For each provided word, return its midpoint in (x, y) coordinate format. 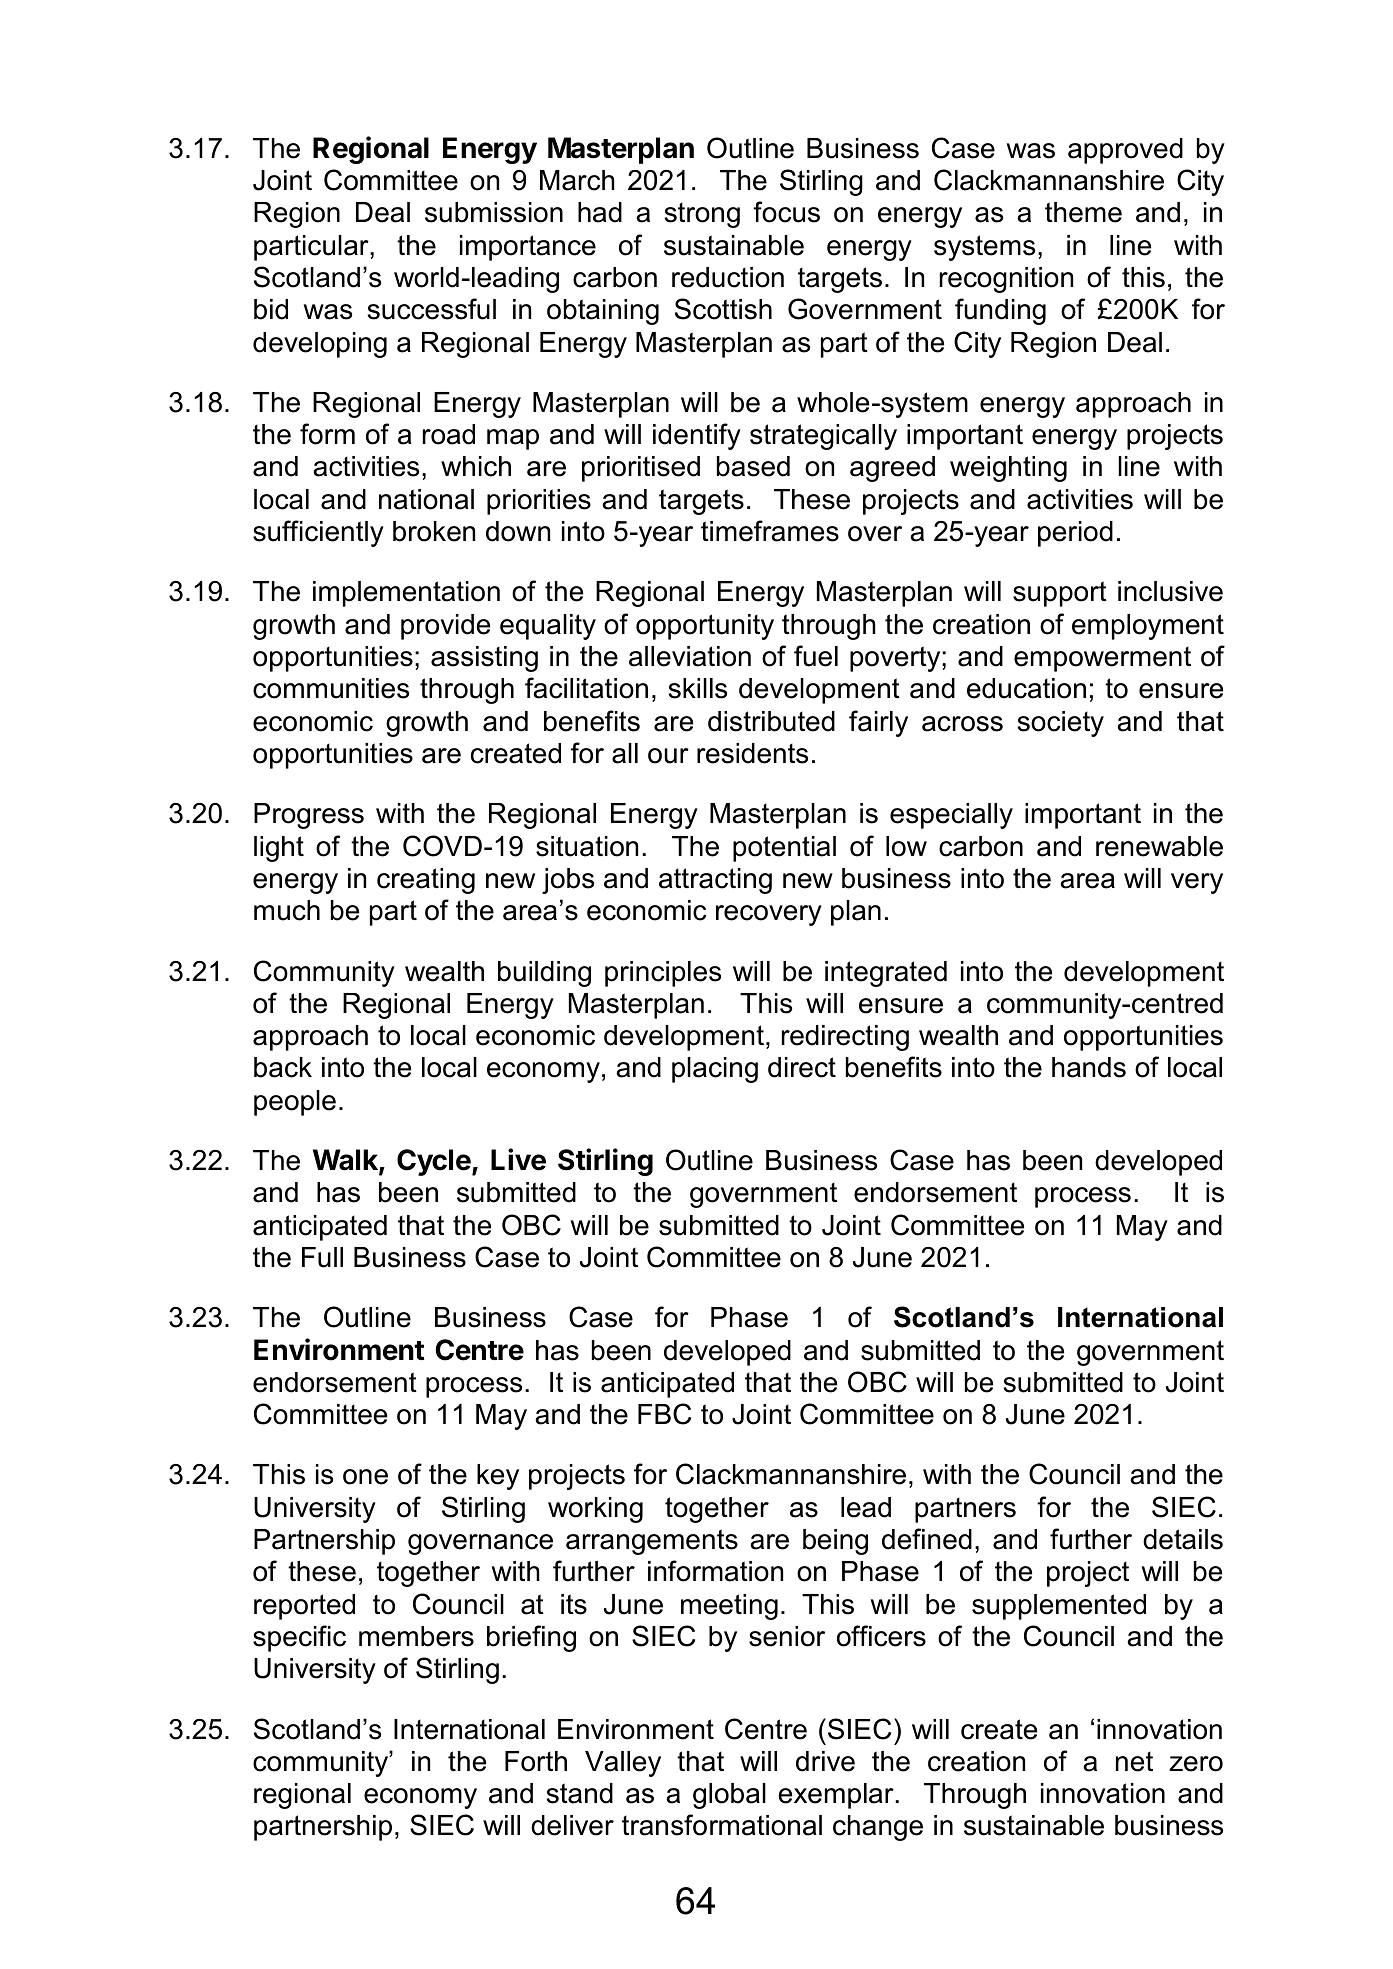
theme (1083, 212)
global (729, 1796)
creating (426, 881)
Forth (536, 1761)
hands (1089, 1067)
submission (494, 212)
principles (663, 974)
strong (702, 215)
